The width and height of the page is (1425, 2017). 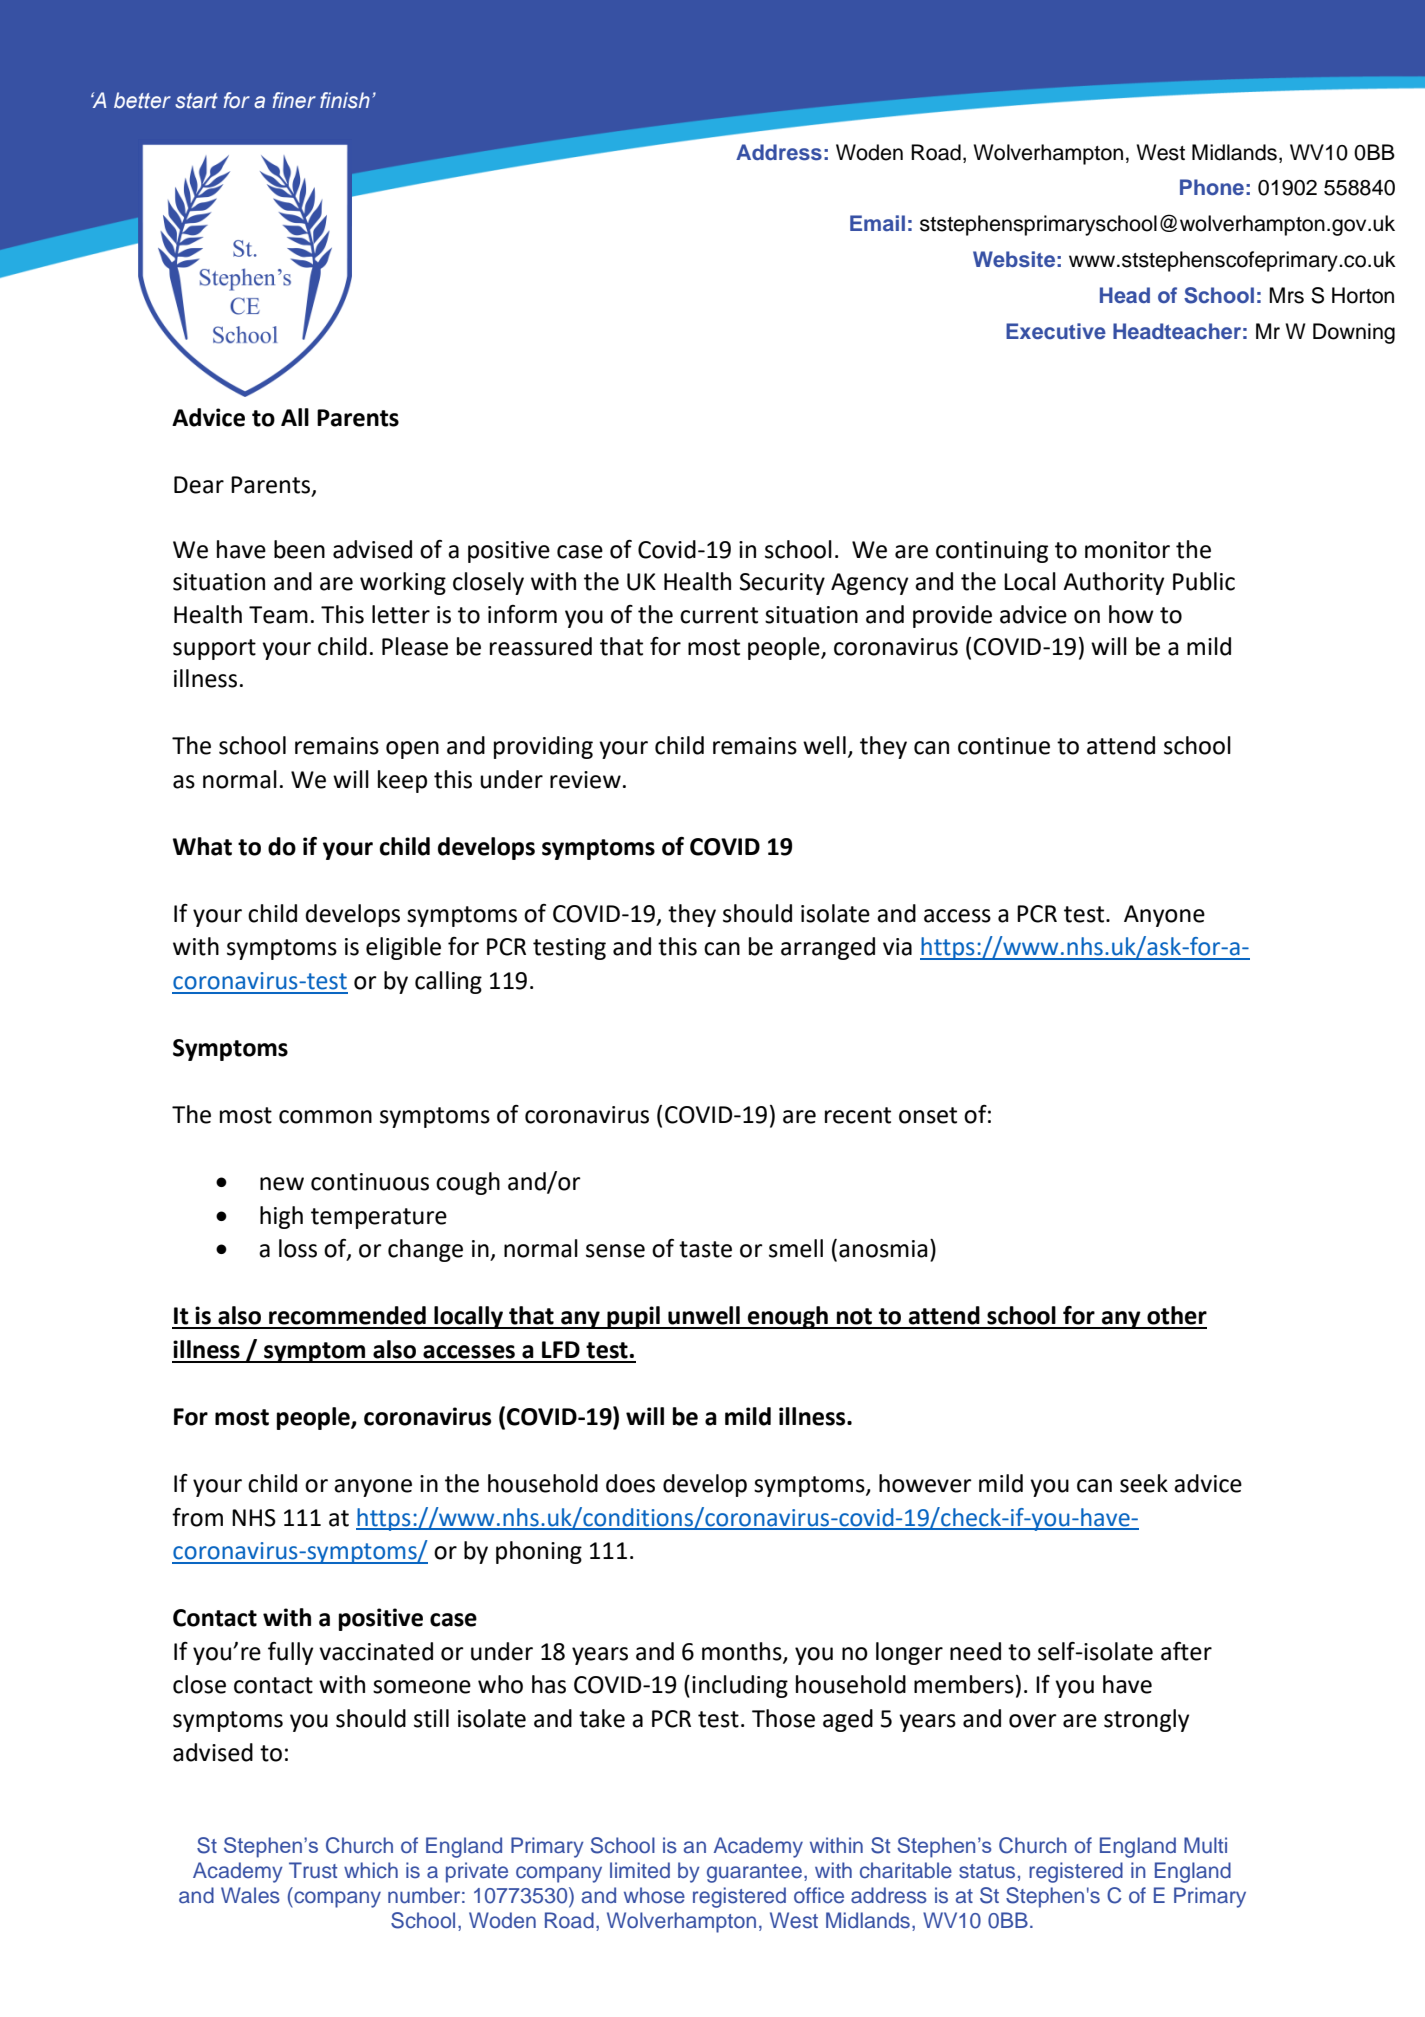 I want to click on current, so click(x=719, y=615).
